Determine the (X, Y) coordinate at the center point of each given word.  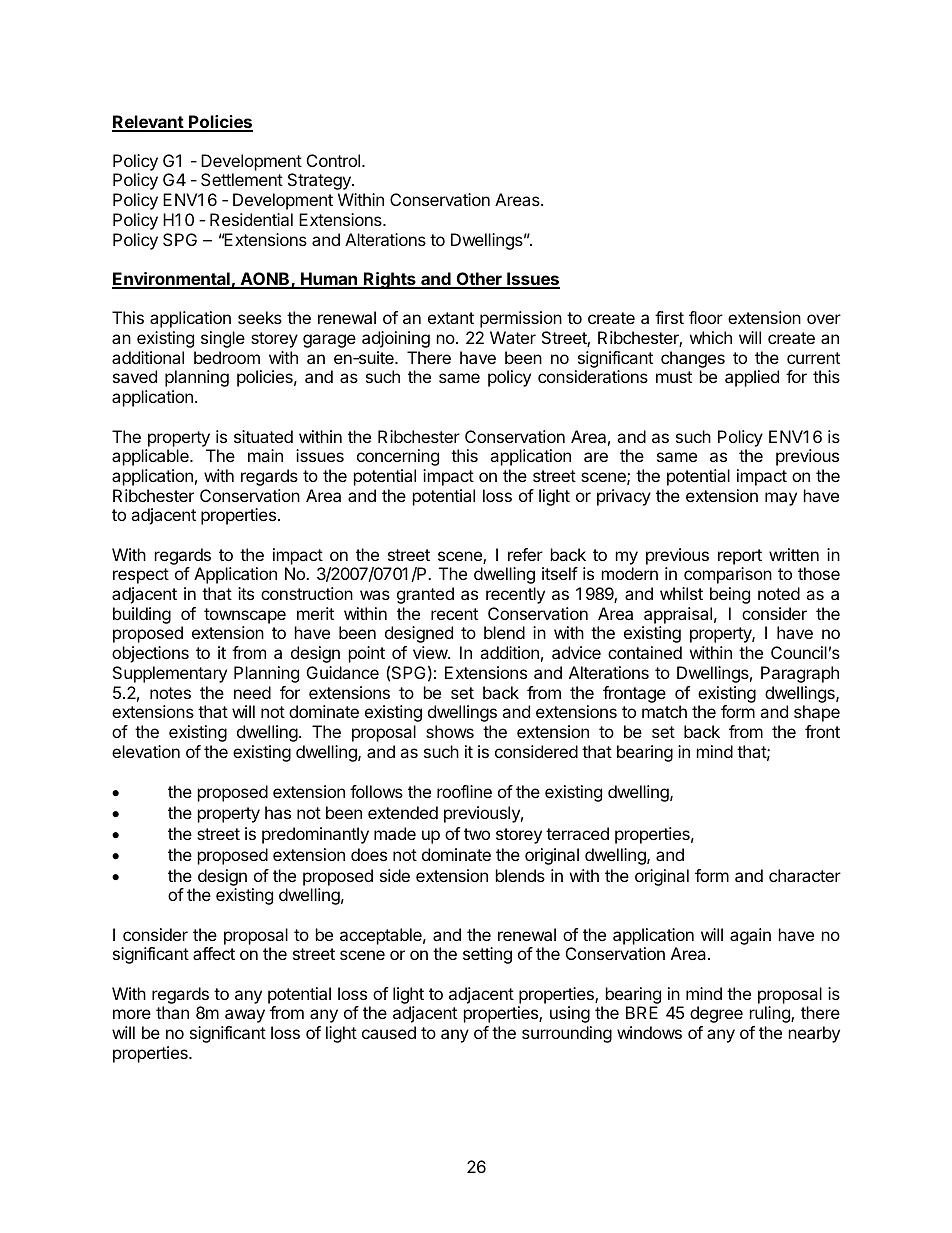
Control (333, 160)
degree (716, 1014)
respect (141, 576)
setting (487, 955)
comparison (728, 575)
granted (425, 595)
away (245, 1016)
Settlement (242, 179)
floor (706, 317)
